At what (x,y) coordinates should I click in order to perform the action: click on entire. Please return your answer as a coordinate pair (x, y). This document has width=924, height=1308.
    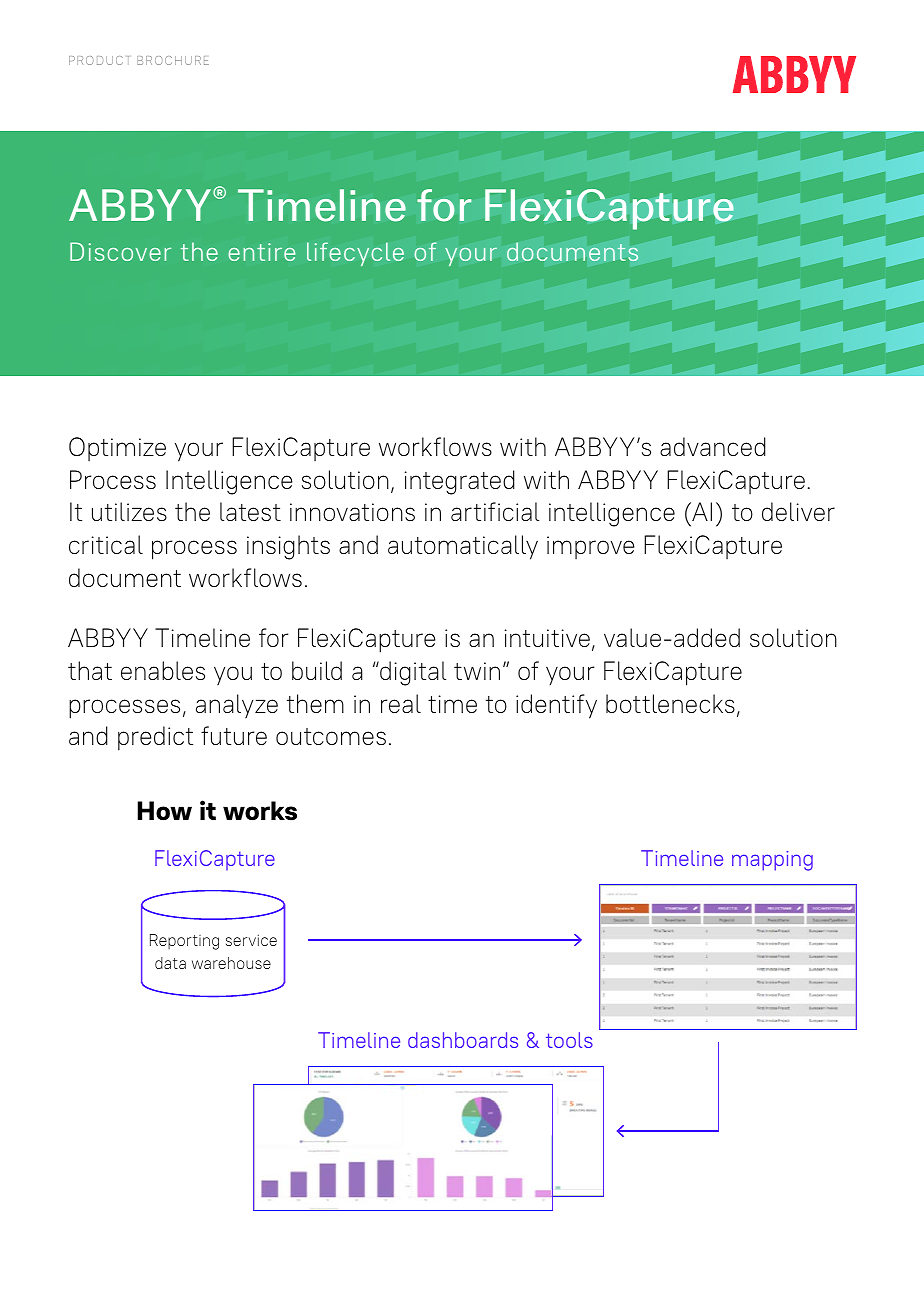
    Looking at the image, I should click on (262, 252).
